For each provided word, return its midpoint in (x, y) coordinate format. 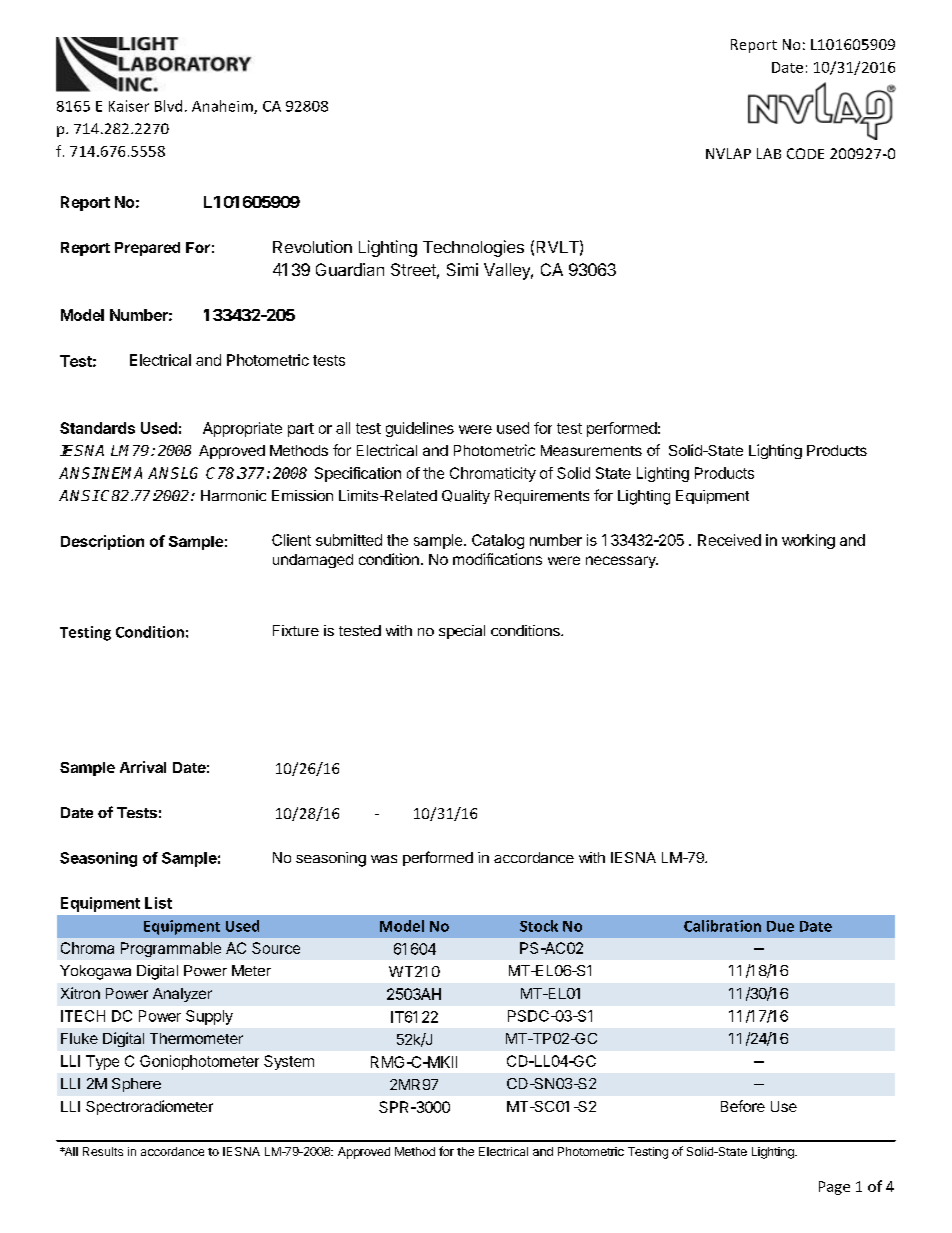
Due (780, 926)
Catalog (498, 541)
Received (729, 540)
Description (102, 542)
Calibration (722, 926)
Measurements (591, 450)
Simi (462, 269)
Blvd (168, 106)
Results (103, 1151)
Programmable (171, 949)
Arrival (143, 767)
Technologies (473, 248)
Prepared (147, 249)
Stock (539, 926)
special (462, 632)
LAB (769, 153)
